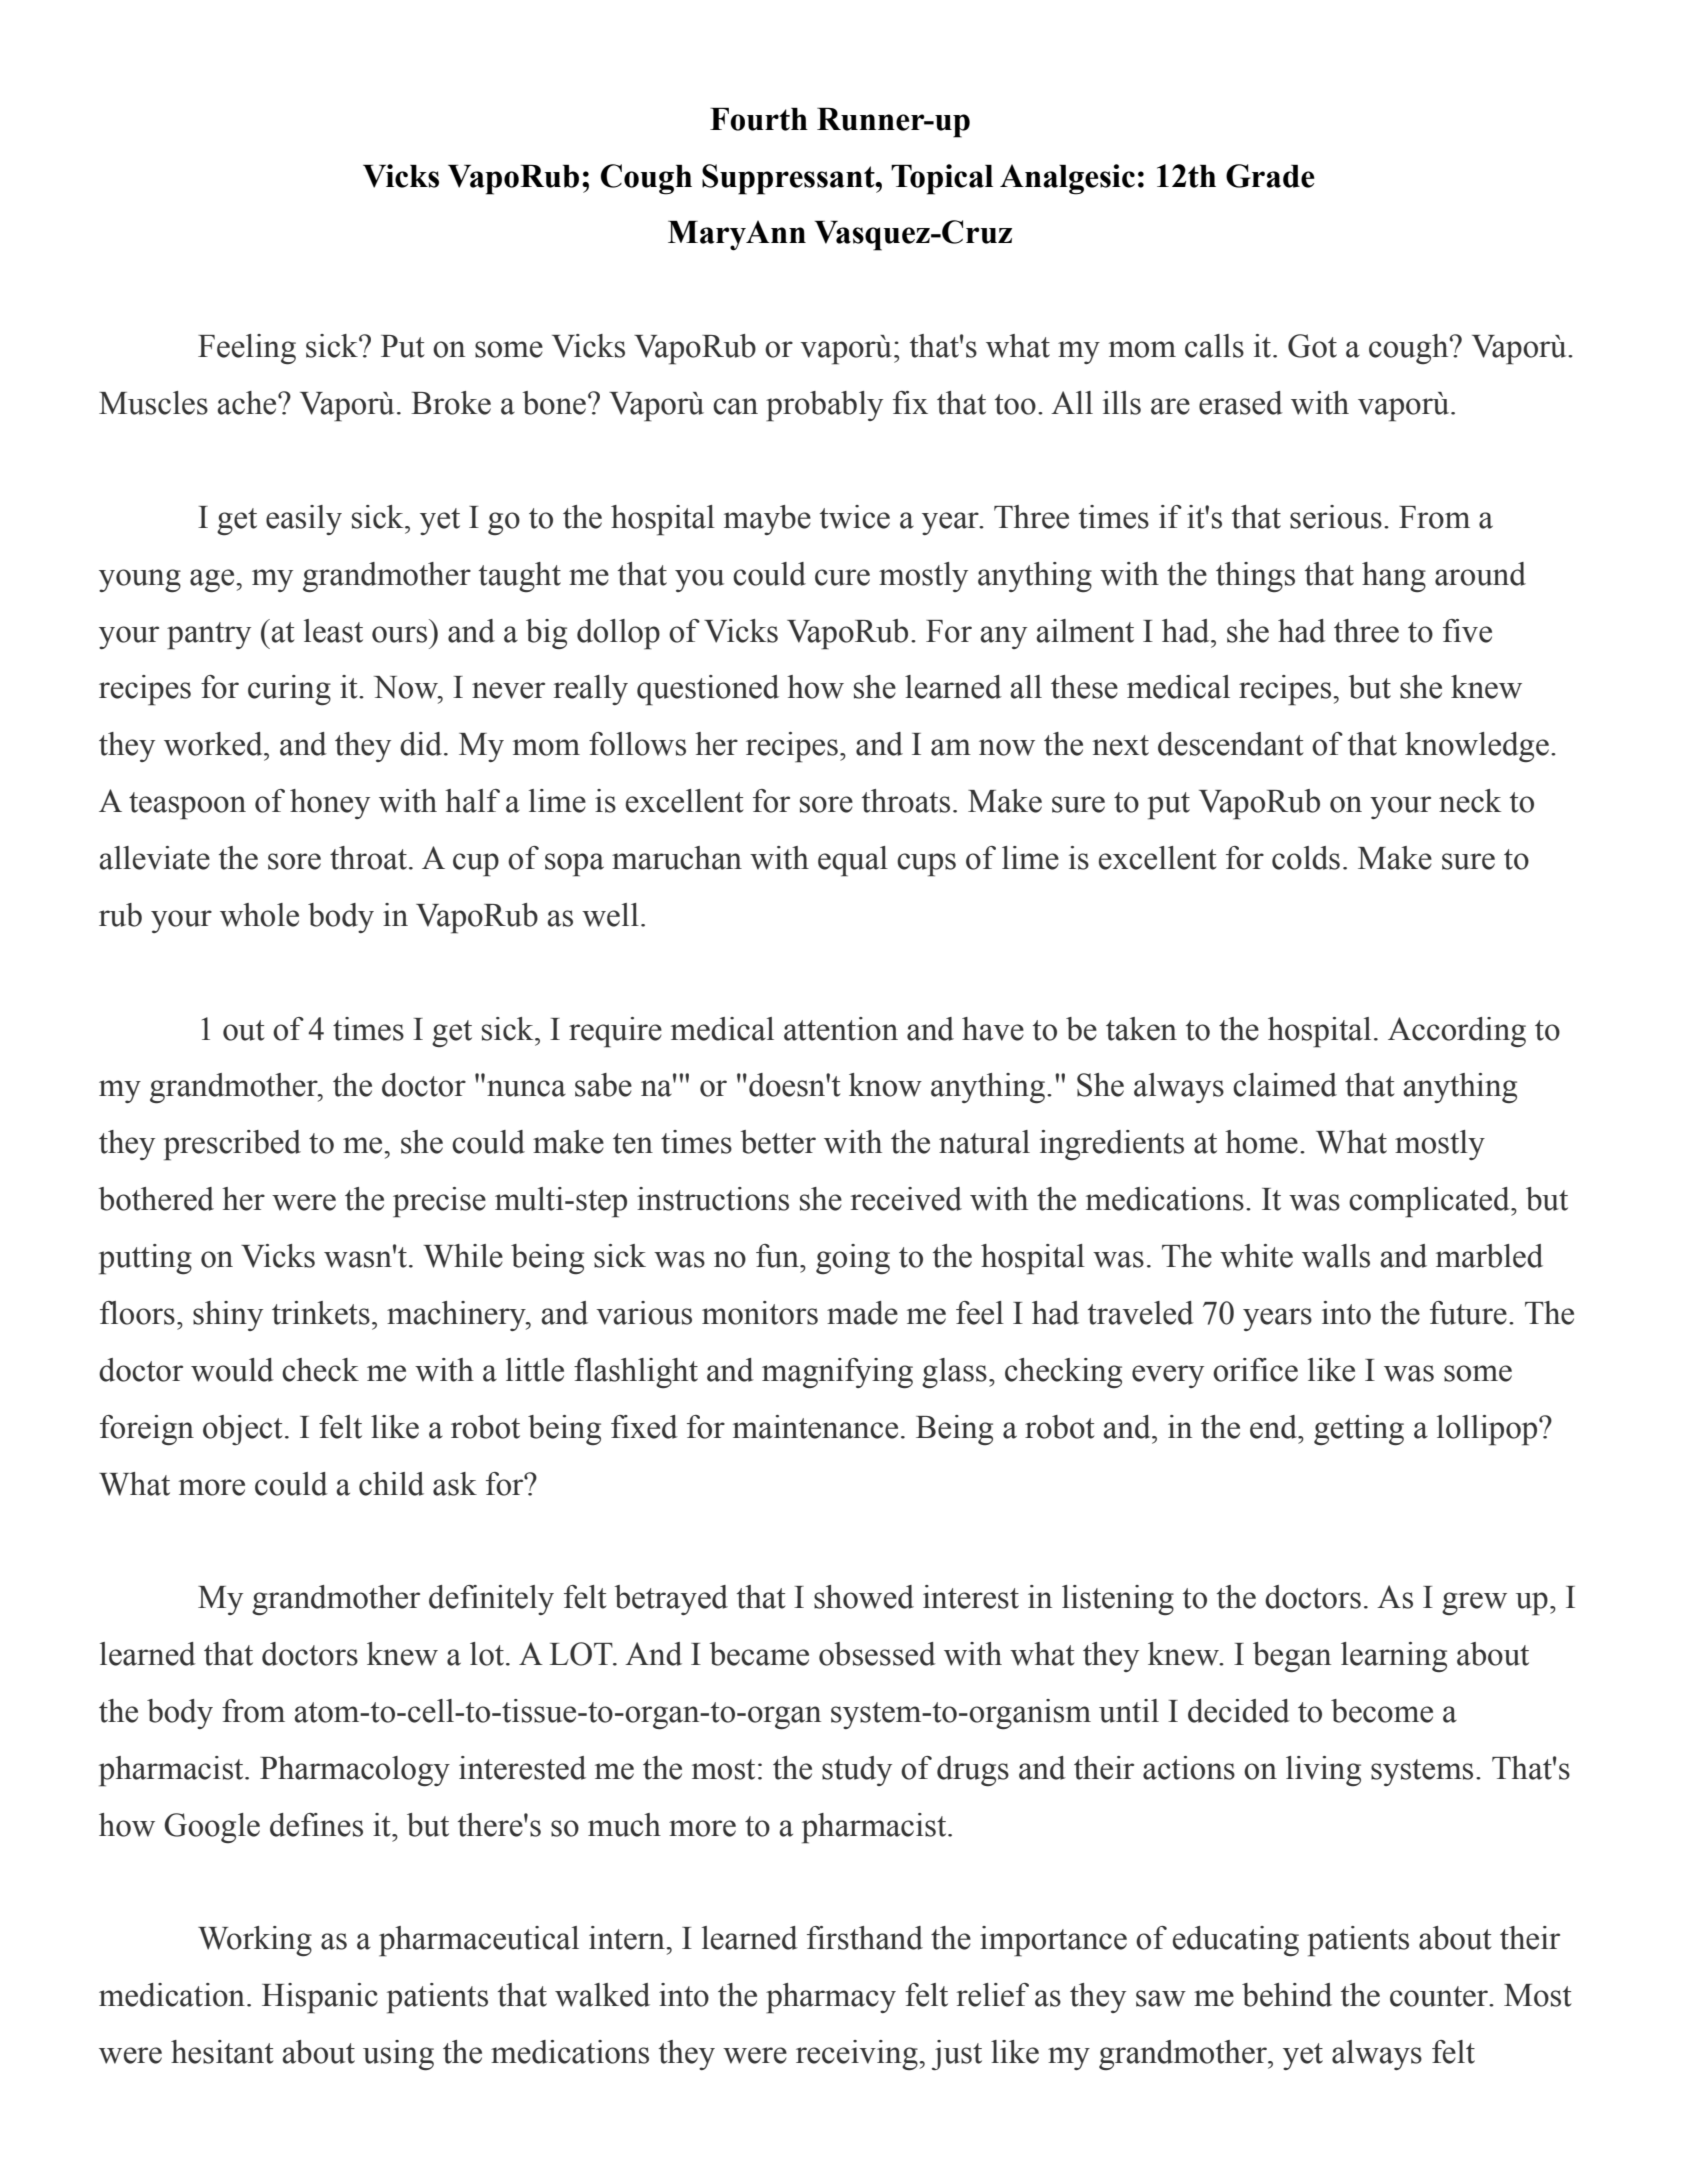 The width and height of the screenshot is (1681, 2176). I want to click on Hispanic, so click(320, 1998).
